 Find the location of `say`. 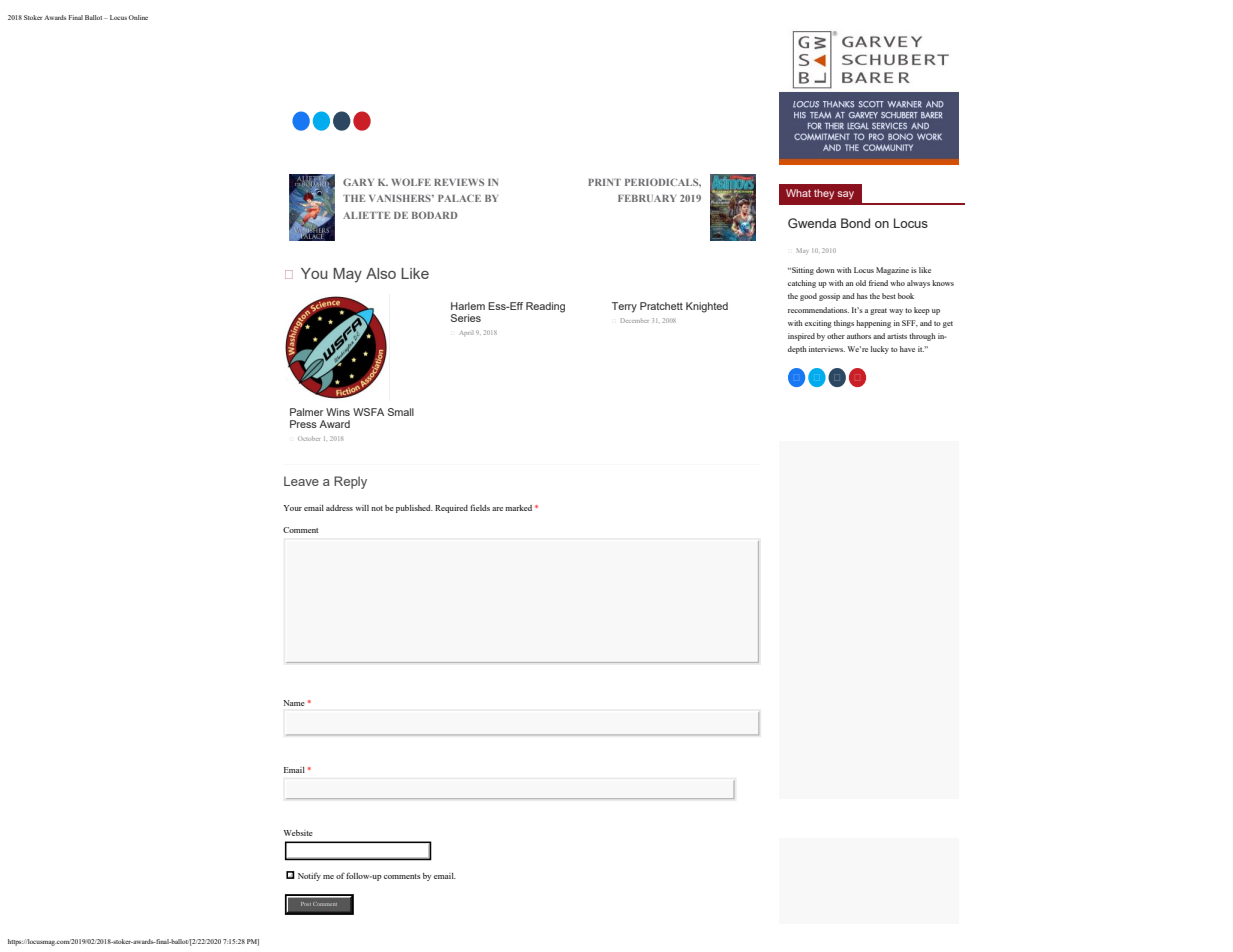

say is located at coordinates (846, 195).
